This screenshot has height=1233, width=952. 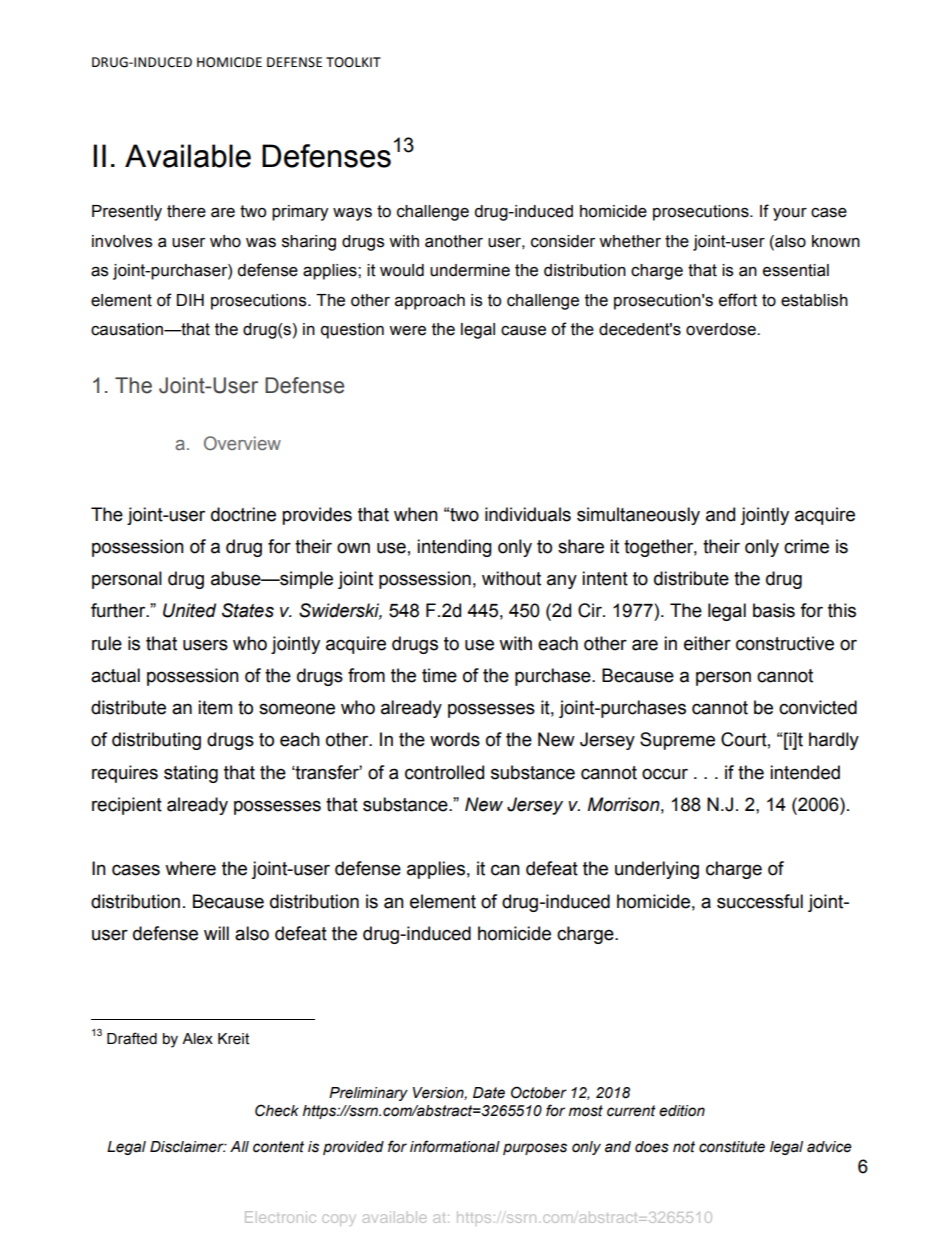 What do you see at coordinates (191, 774) in the screenshot?
I see `stating` at bounding box center [191, 774].
